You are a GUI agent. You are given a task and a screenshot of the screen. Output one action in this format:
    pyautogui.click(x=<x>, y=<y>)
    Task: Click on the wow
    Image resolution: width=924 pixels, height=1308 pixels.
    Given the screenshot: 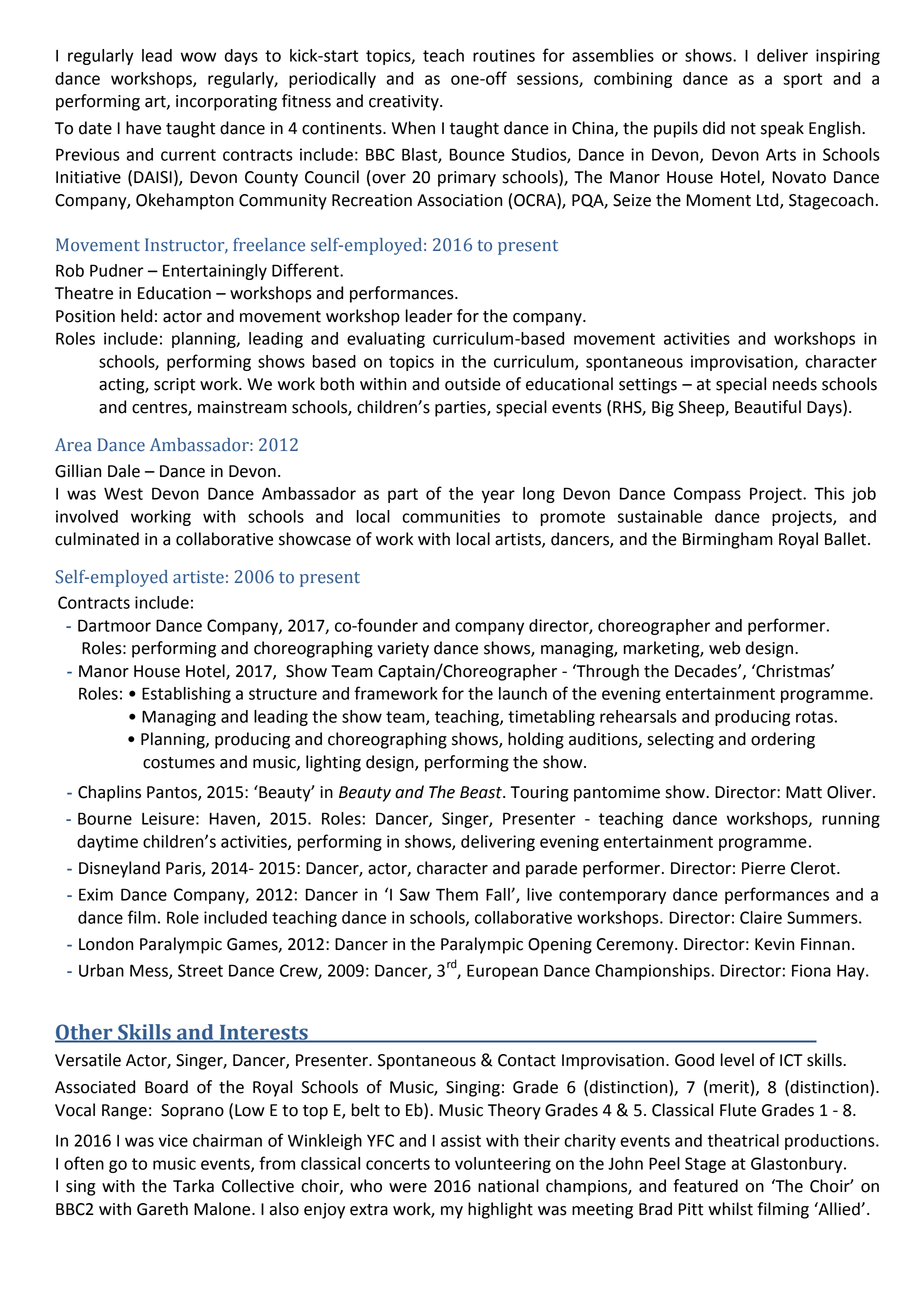 What is the action you would take?
    pyautogui.click(x=198, y=57)
